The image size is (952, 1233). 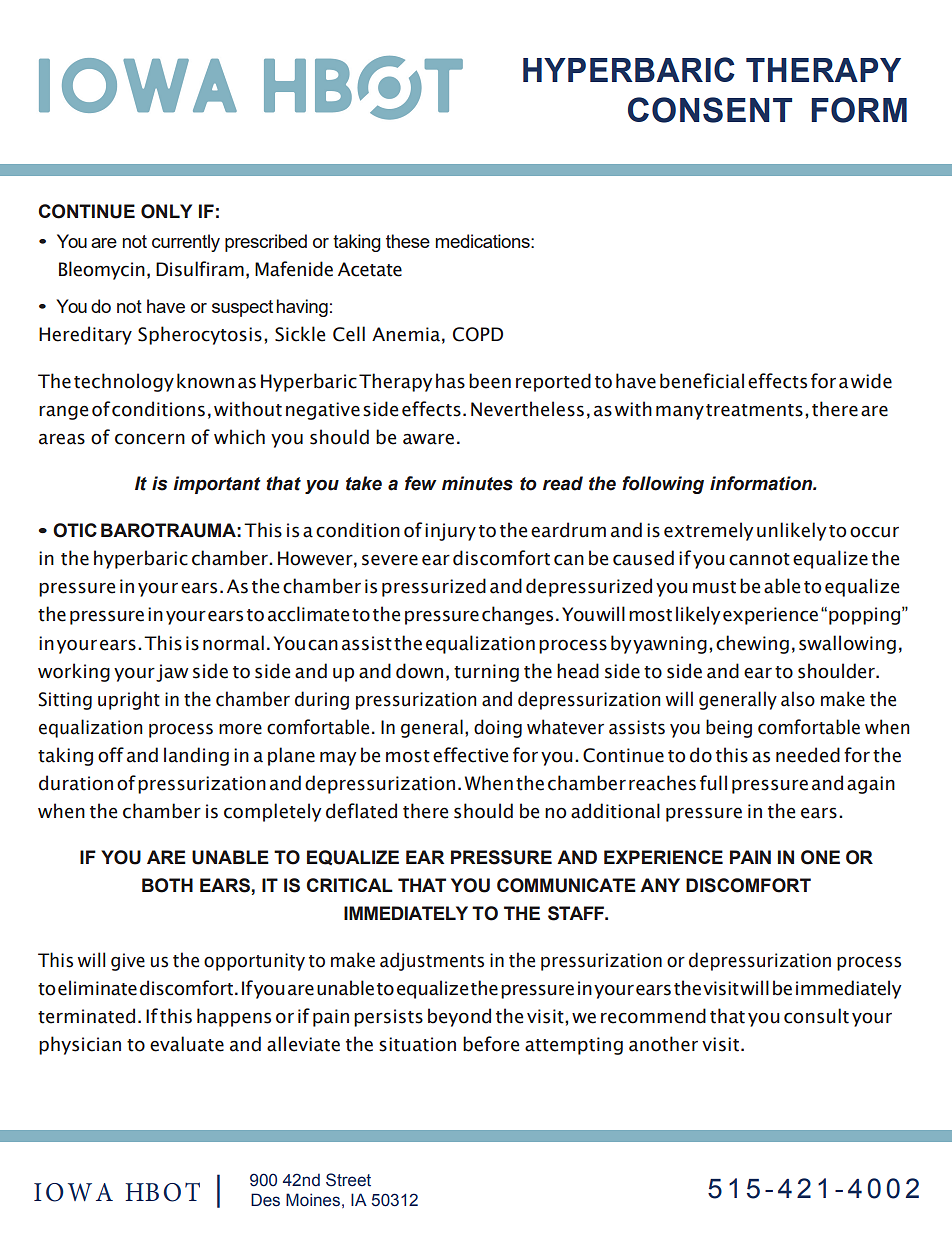 I want to click on jaw, so click(x=172, y=673).
